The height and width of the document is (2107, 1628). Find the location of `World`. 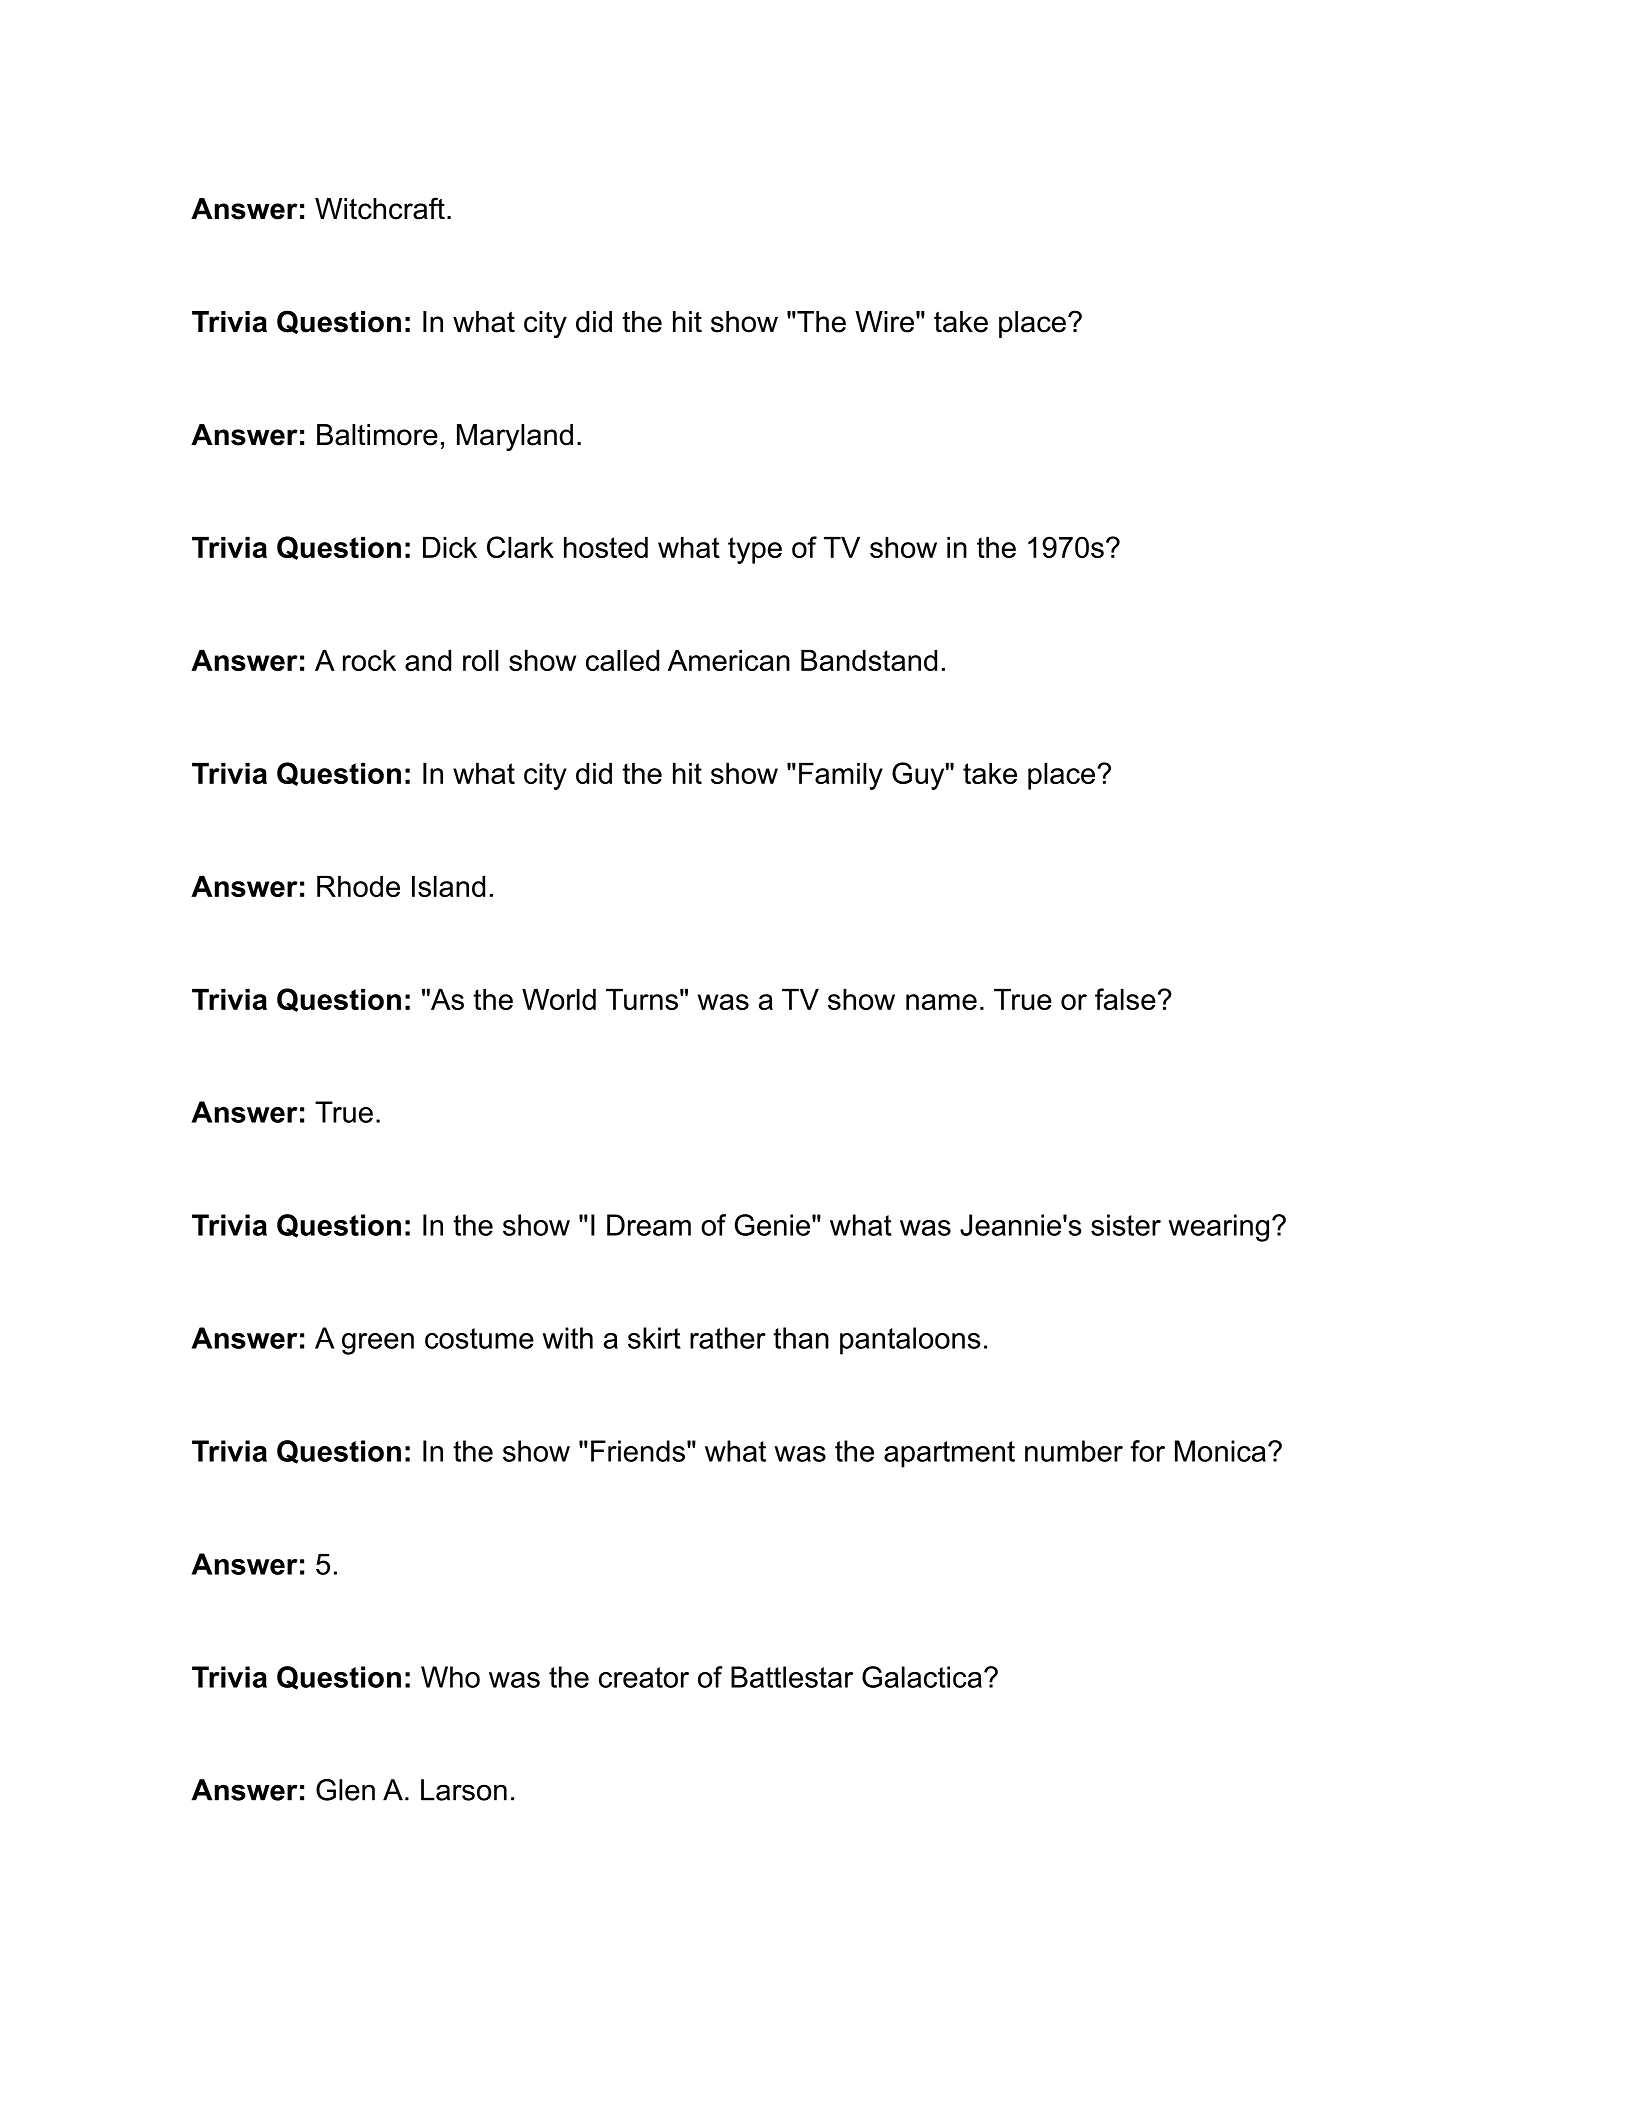

World is located at coordinates (559, 999).
